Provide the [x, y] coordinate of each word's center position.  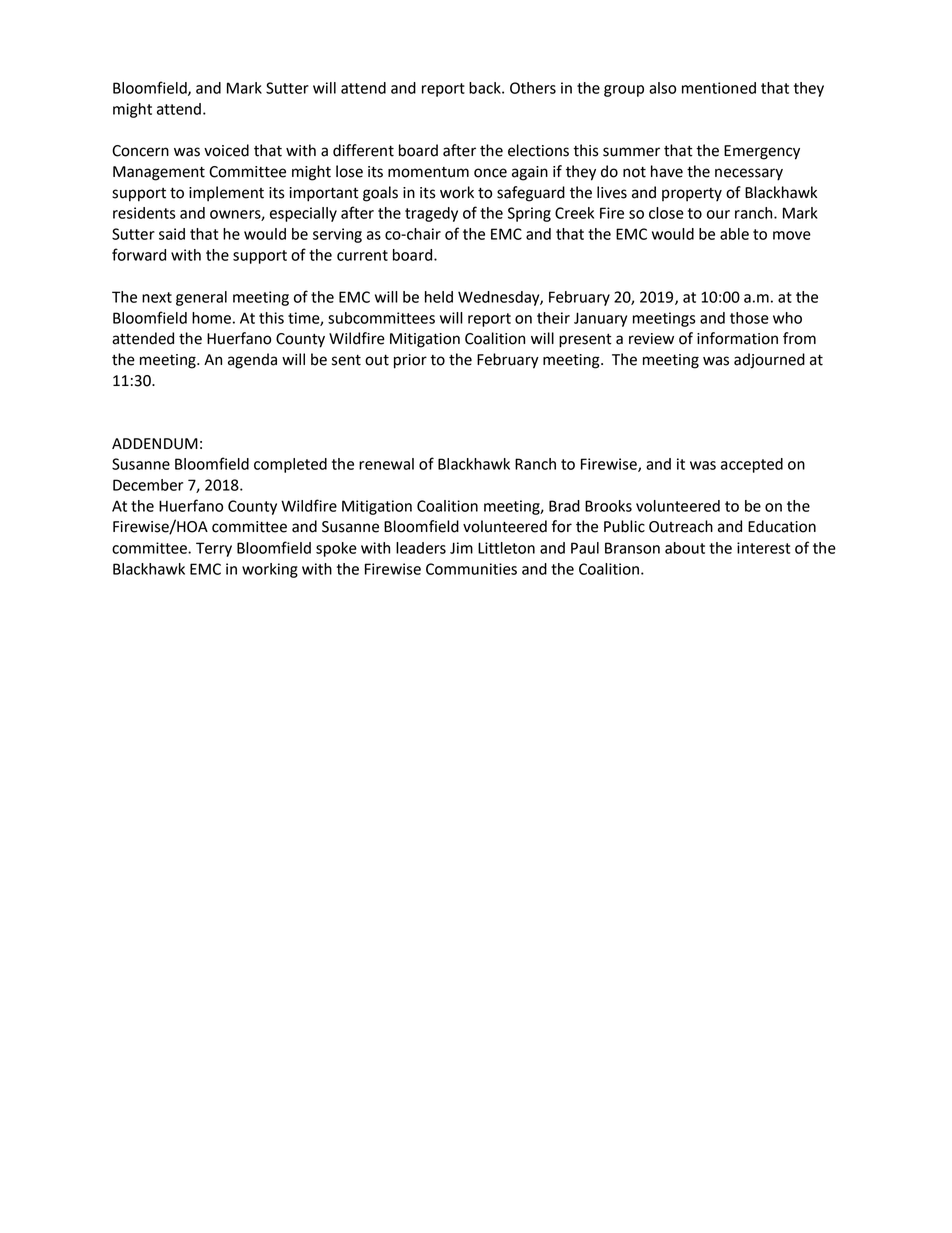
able [734, 234]
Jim [461, 548]
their [553, 318]
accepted [752, 465]
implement [226, 194]
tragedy [431, 214]
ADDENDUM [155, 444]
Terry [214, 549]
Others [533, 88]
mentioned [719, 88]
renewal [386, 464]
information [737, 338]
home [211, 318]
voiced [226, 150]
